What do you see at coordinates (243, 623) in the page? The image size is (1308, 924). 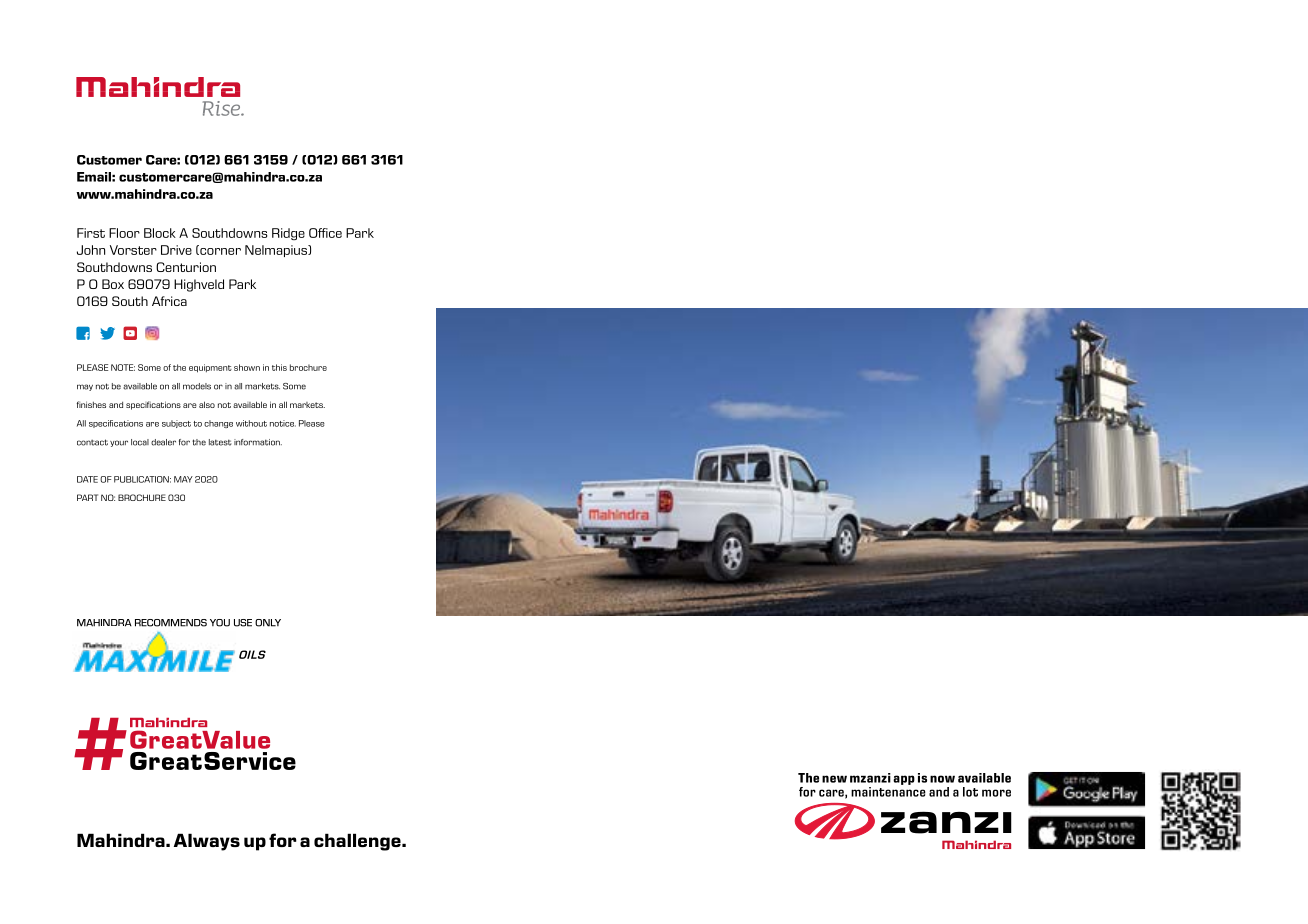 I see `USE` at bounding box center [243, 623].
